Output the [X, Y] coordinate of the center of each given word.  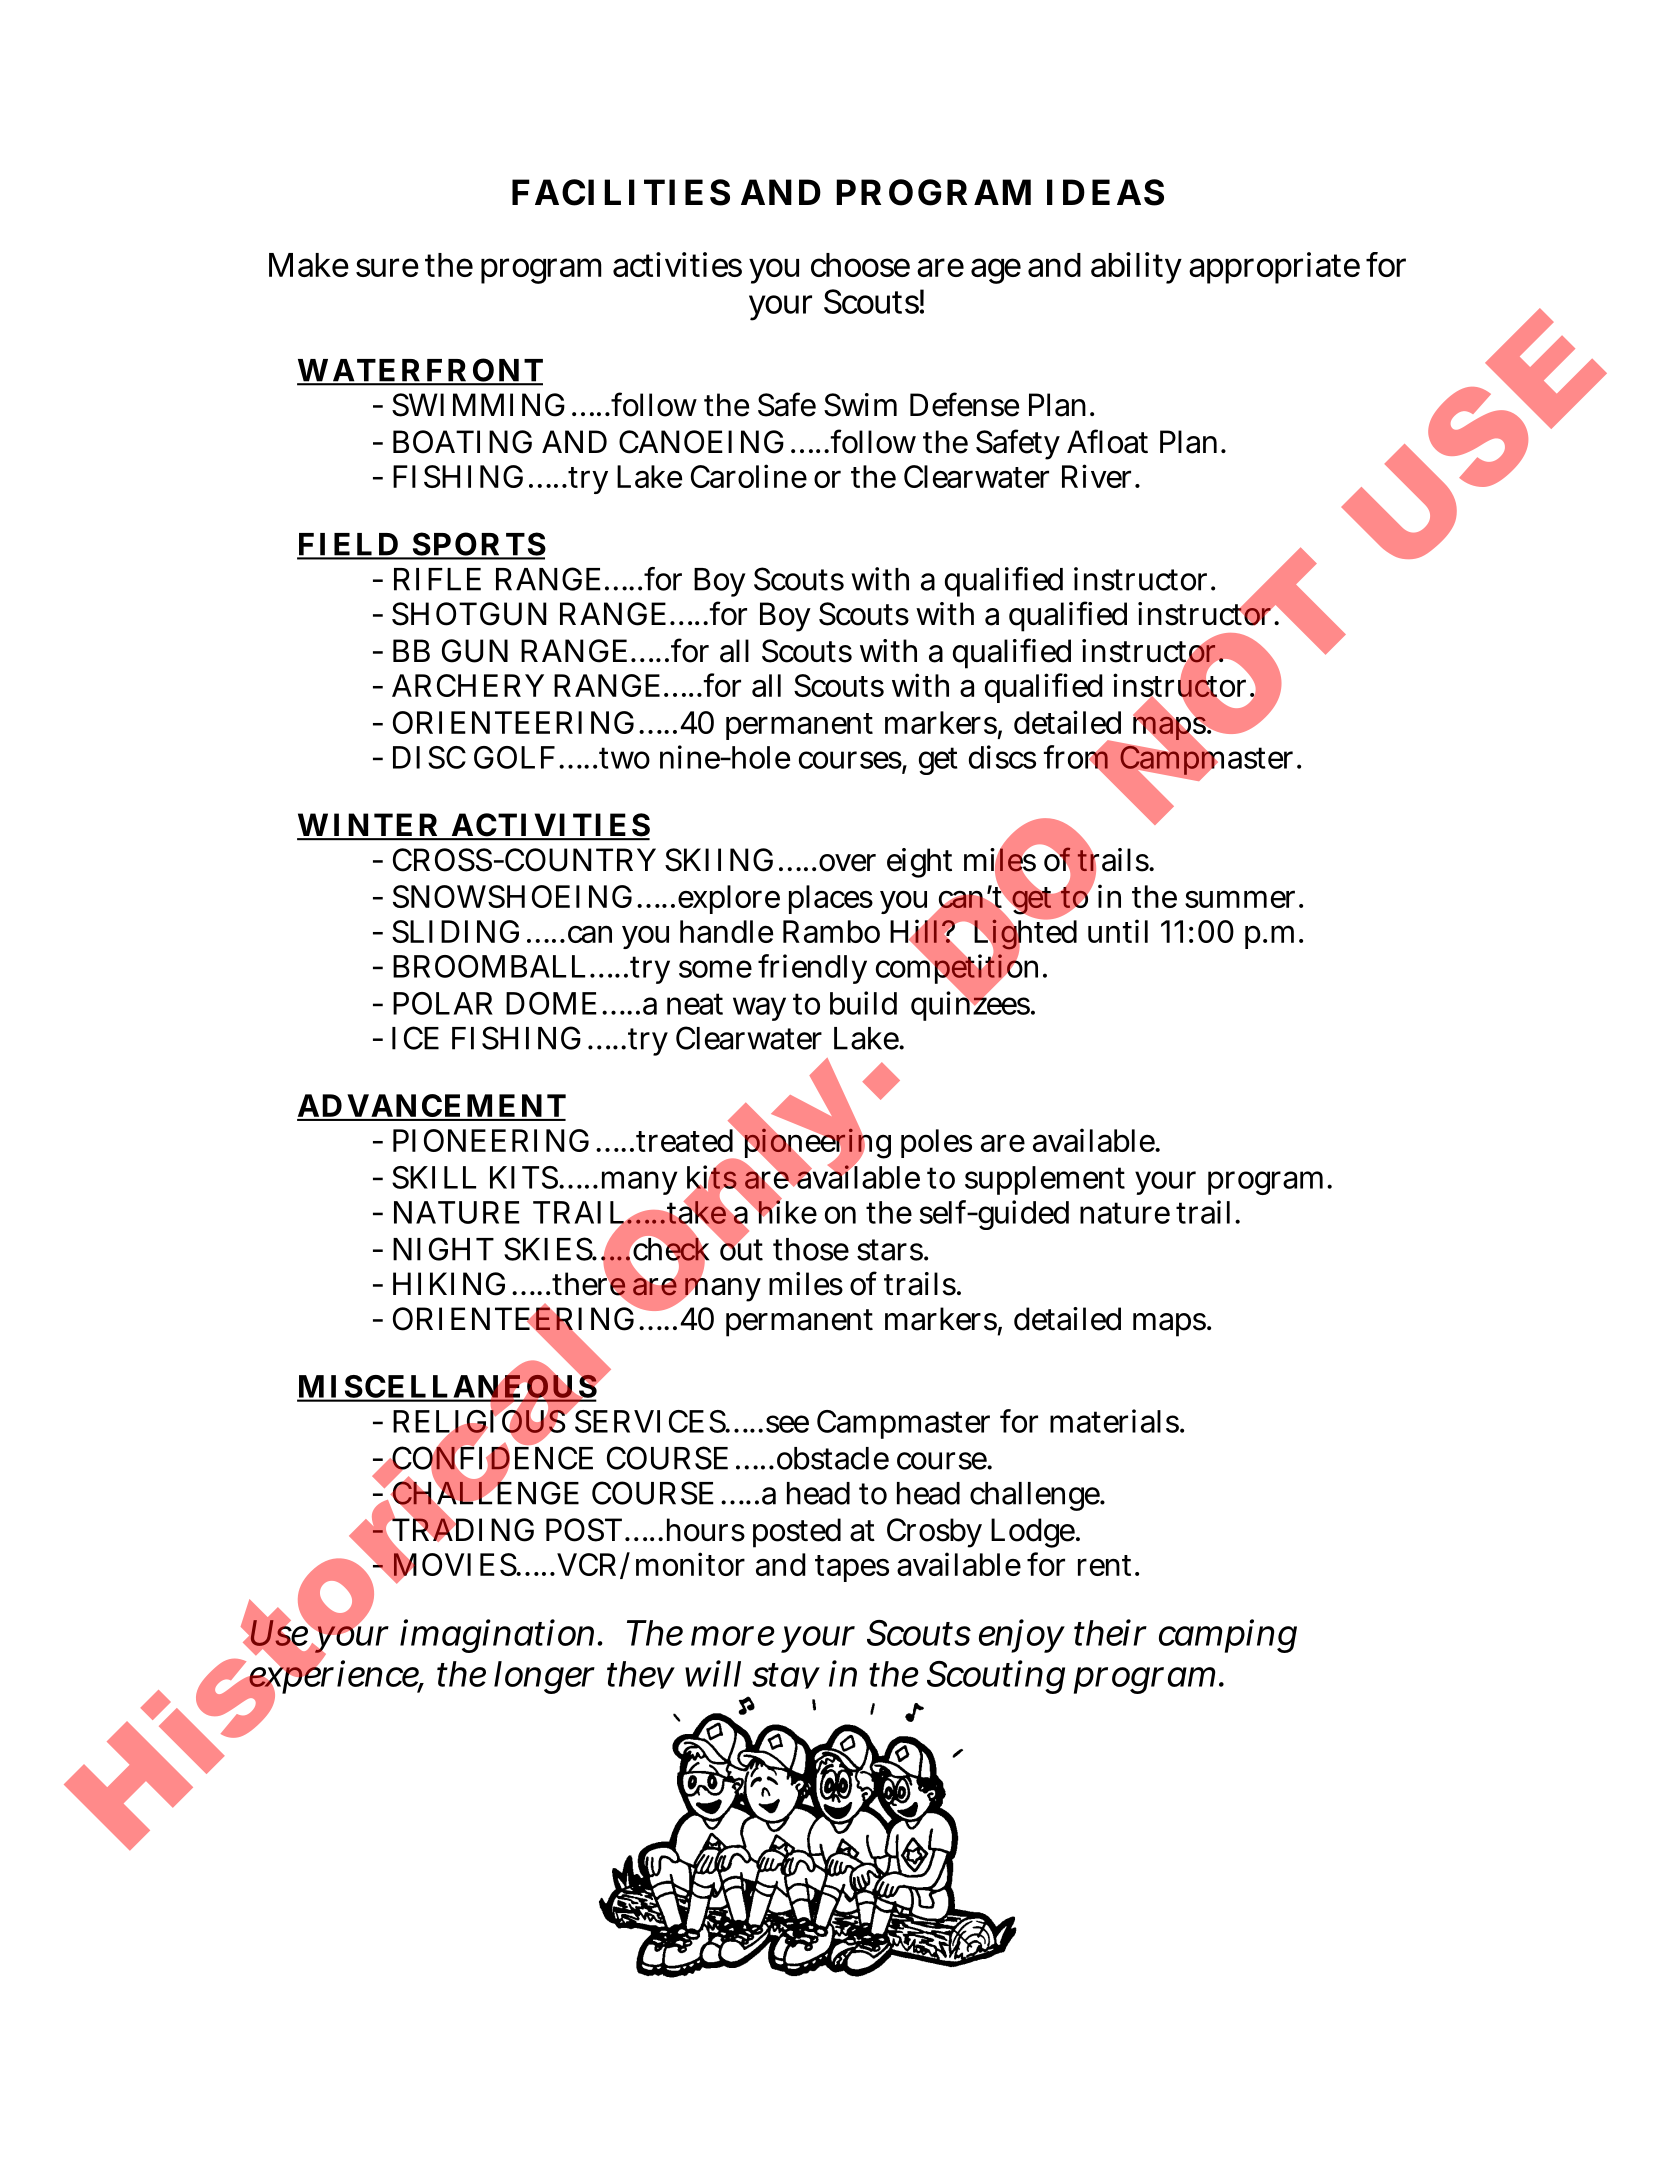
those [811, 1249]
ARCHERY [468, 685]
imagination [501, 1636]
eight [919, 863]
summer [1244, 899]
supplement [1045, 1180]
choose [860, 265]
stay [786, 1676]
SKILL [434, 1177]
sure [387, 267]
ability [1136, 268]
